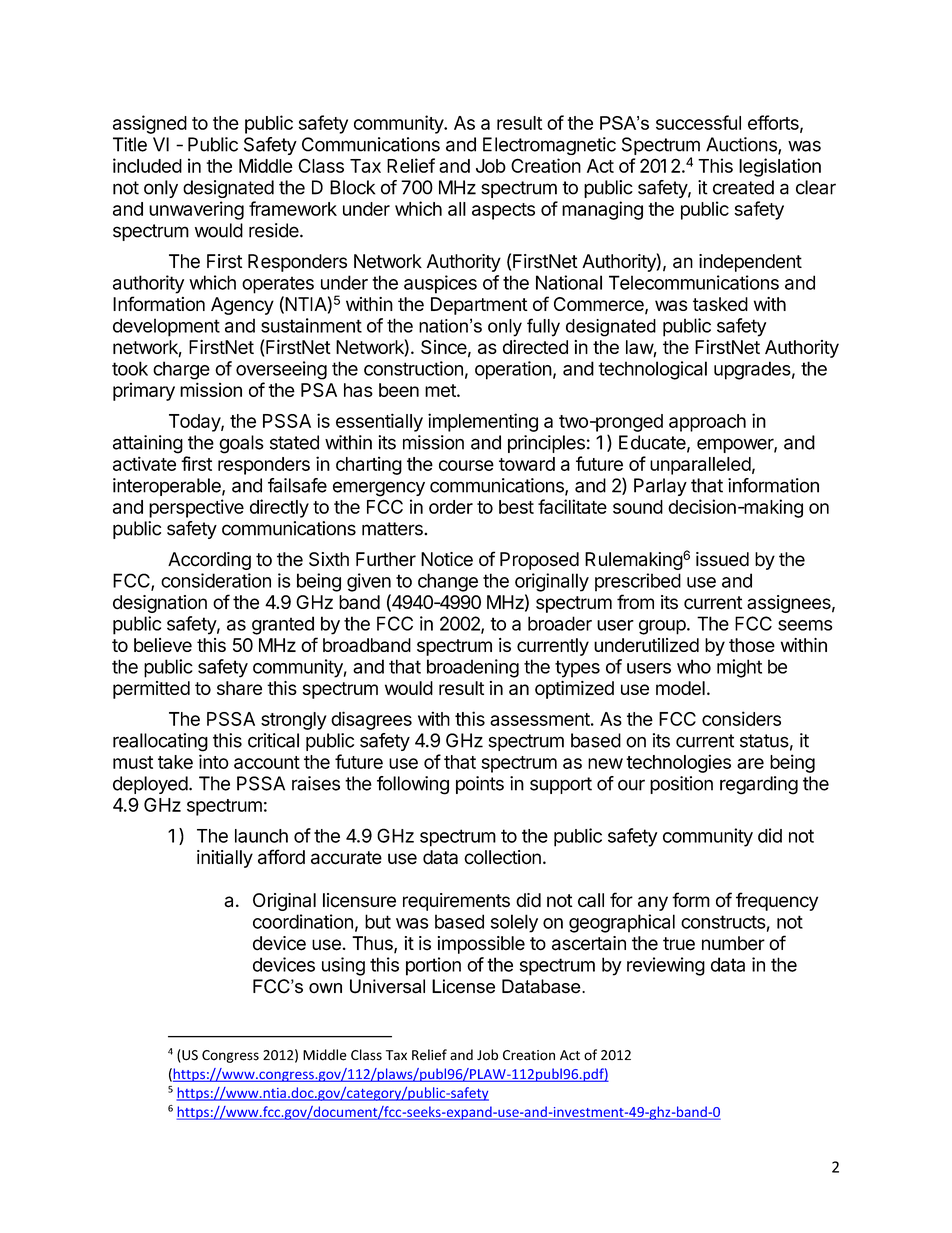  Describe the element at coordinates (325, 988) in the screenshot. I see `own` at that location.
